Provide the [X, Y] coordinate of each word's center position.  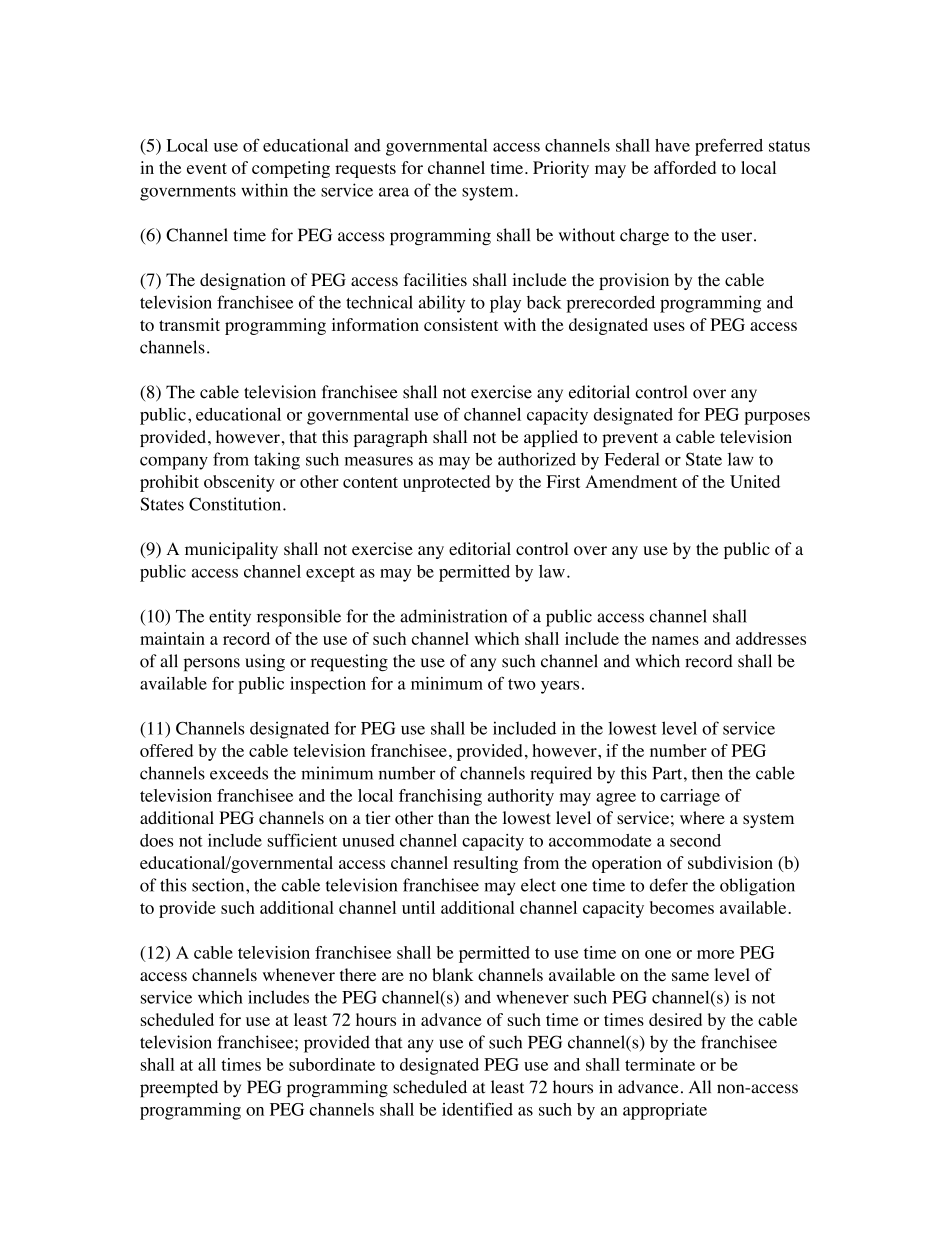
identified [477, 1109]
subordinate [332, 1064]
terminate [660, 1064]
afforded [685, 167]
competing [291, 169]
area [394, 192]
